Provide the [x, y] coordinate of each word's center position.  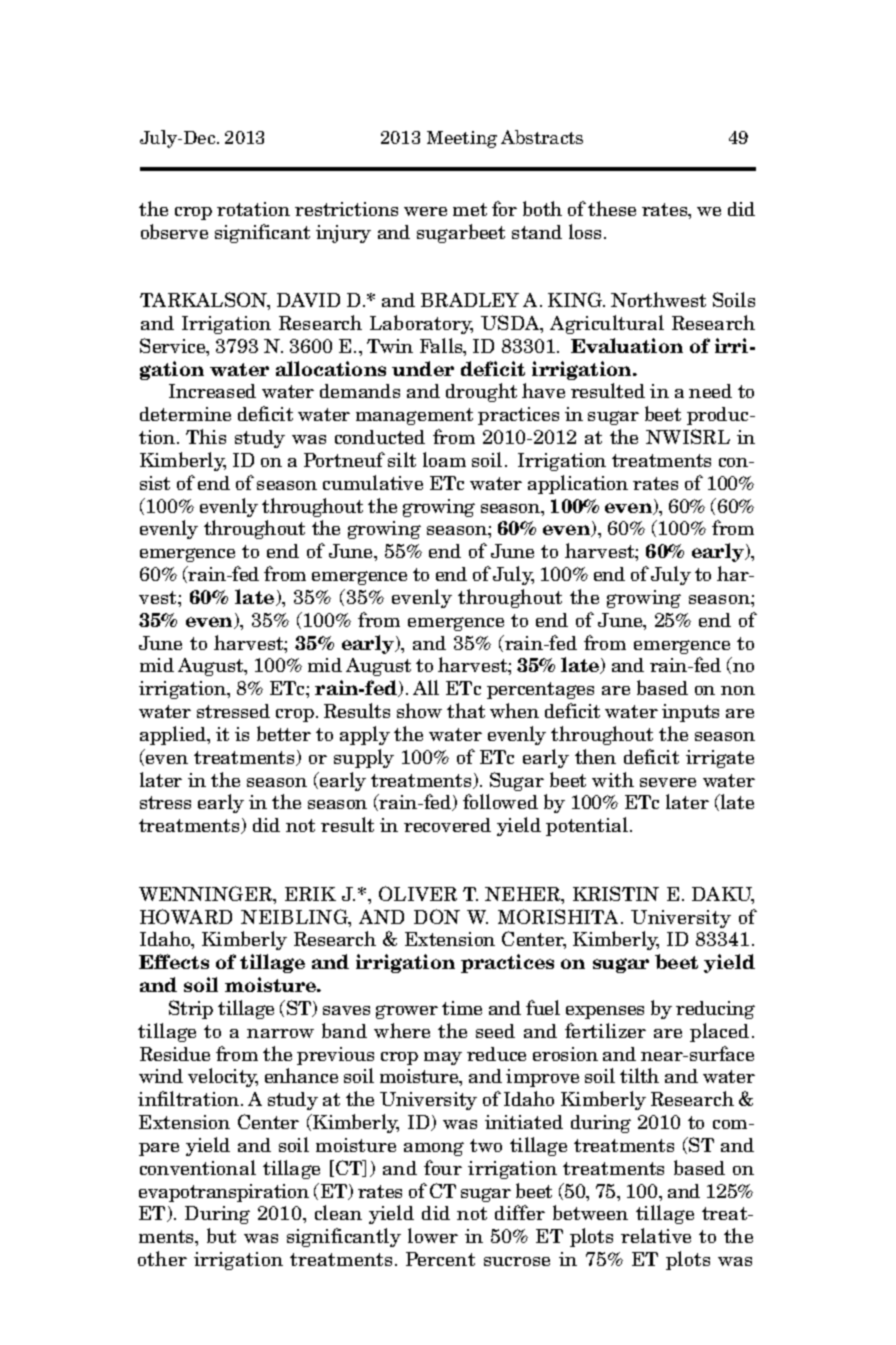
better [284, 733]
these [612, 208]
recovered [447, 825]
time [462, 1008]
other [162, 1258]
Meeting [462, 139]
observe [174, 231]
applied [174, 735]
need [710, 391]
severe [668, 782]
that [466, 710]
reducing [715, 1010]
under [423, 368]
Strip [191, 1009]
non [738, 690]
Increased [212, 391]
